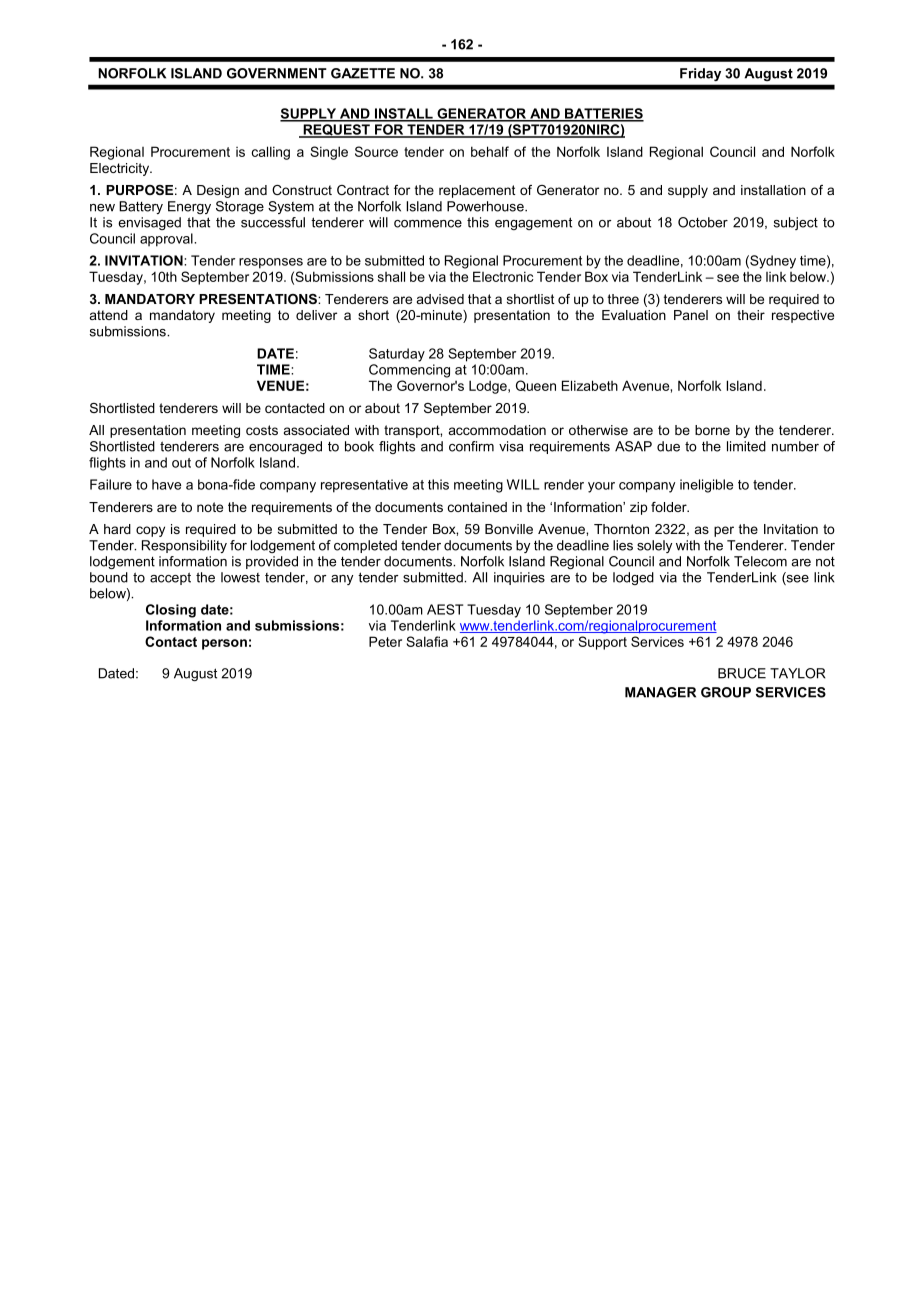 The height and width of the screenshot is (1307, 924). Describe the element at coordinates (700, 74) in the screenshot. I see `Friday` at that location.
